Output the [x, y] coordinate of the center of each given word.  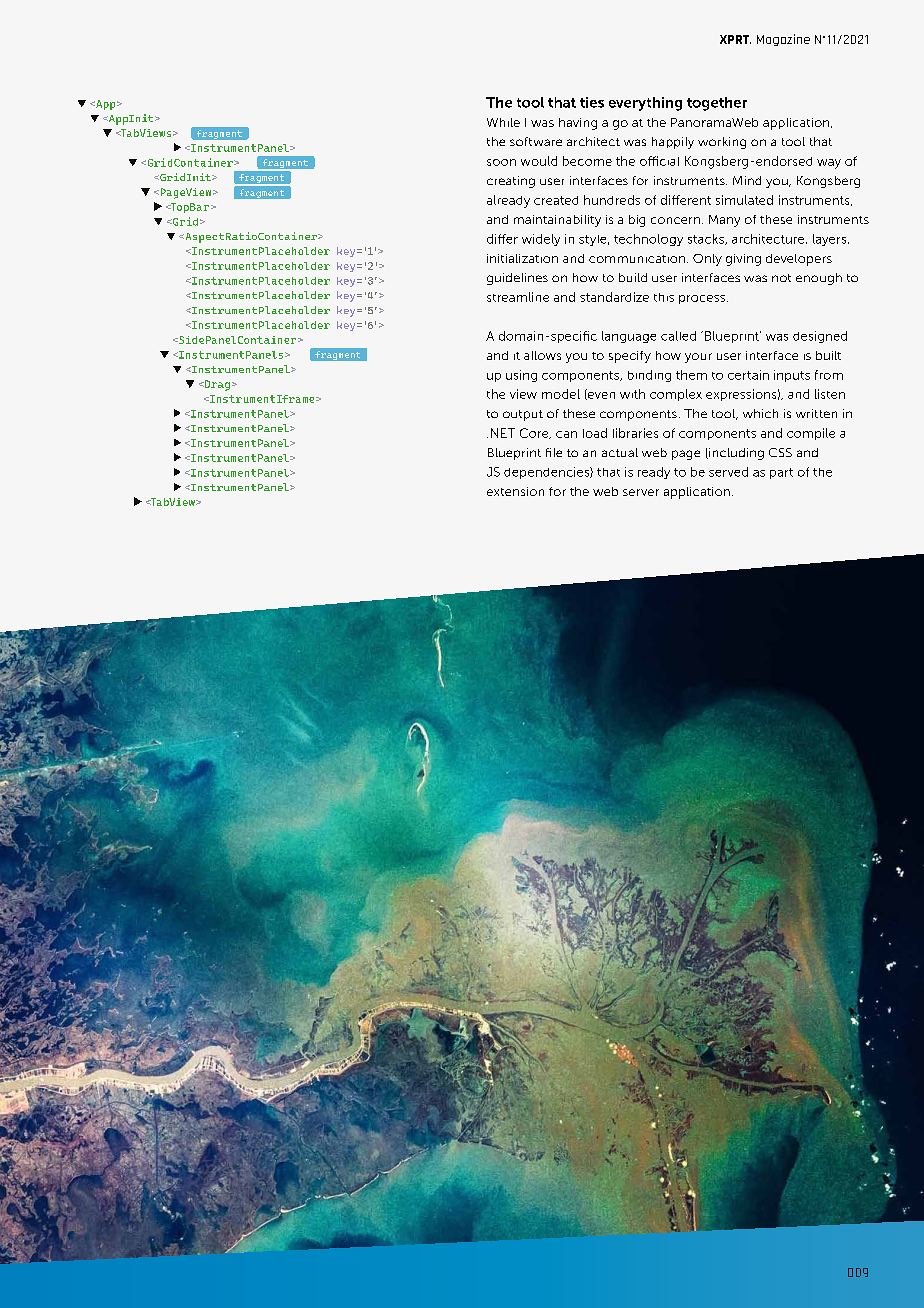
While [503, 122]
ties [592, 102]
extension [515, 491]
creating [511, 182]
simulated [744, 200]
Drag [216, 385]
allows [542, 355]
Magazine [783, 40]
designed [820, 337]
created [556, 200]
